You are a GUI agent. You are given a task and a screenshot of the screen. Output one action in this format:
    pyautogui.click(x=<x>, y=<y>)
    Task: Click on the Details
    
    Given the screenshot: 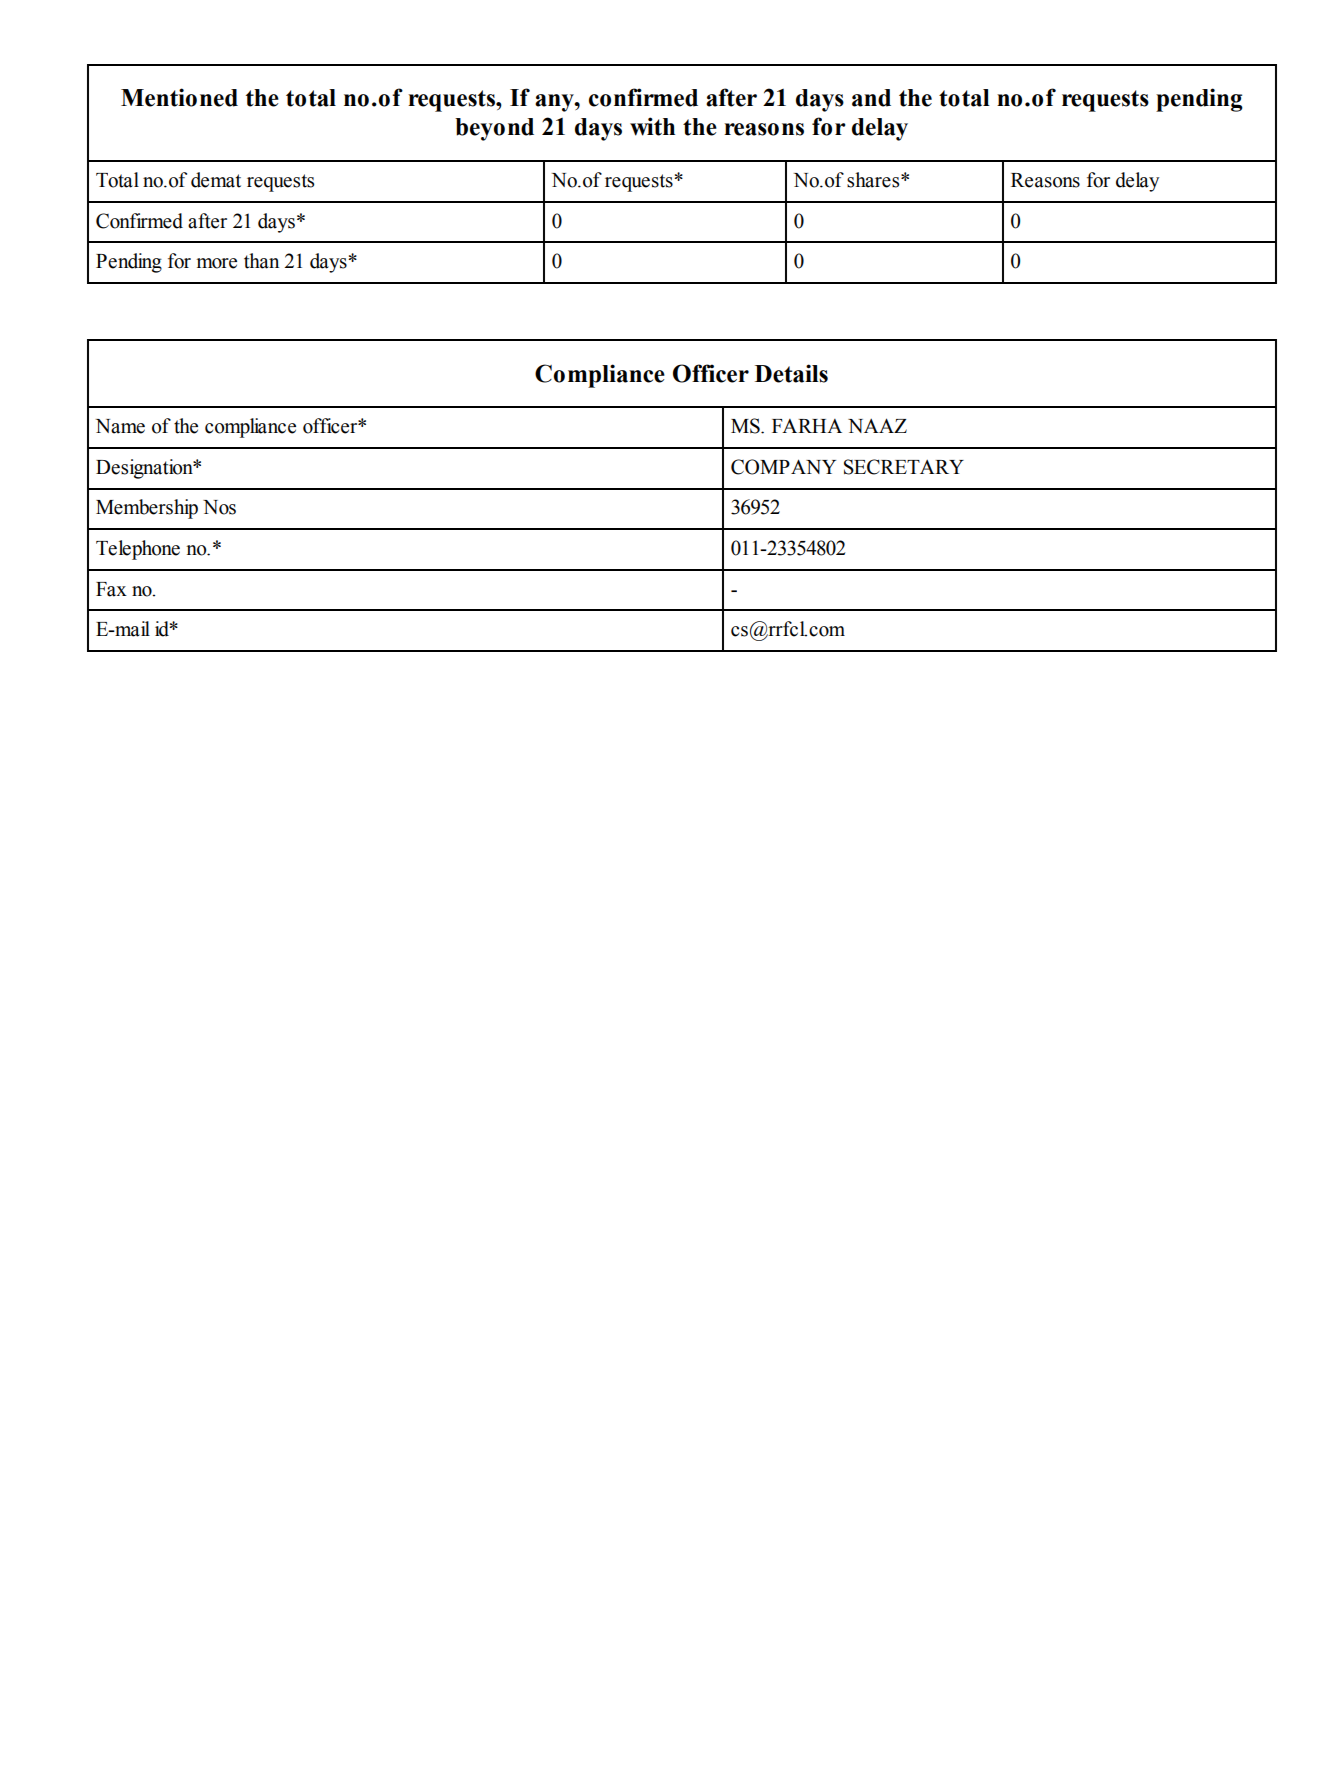 What is the action you would take?
    pyautogui.click(x=791, y=373)
